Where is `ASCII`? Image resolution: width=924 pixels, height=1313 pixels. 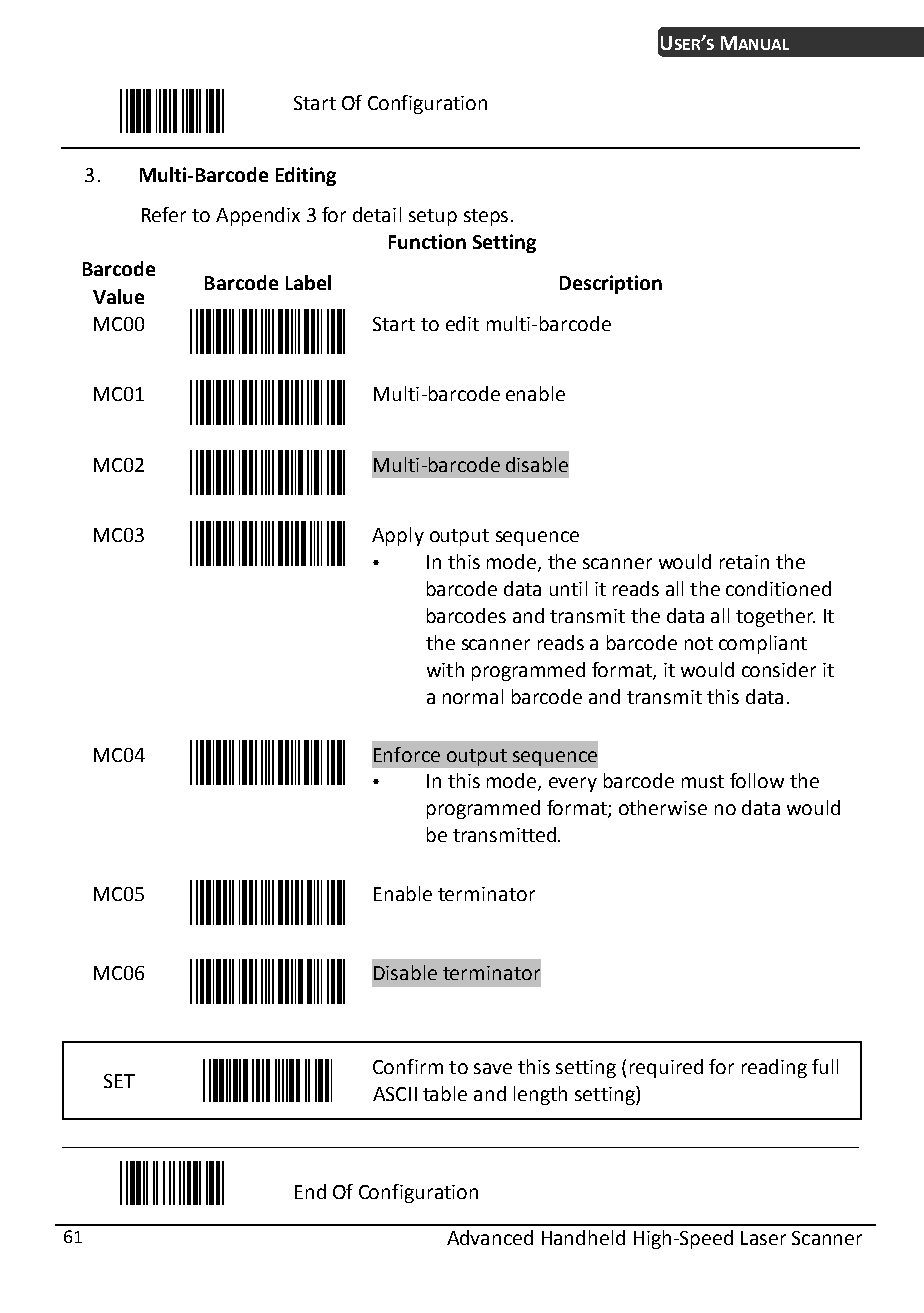 ASCII is located at coordinates (395, 1094).
